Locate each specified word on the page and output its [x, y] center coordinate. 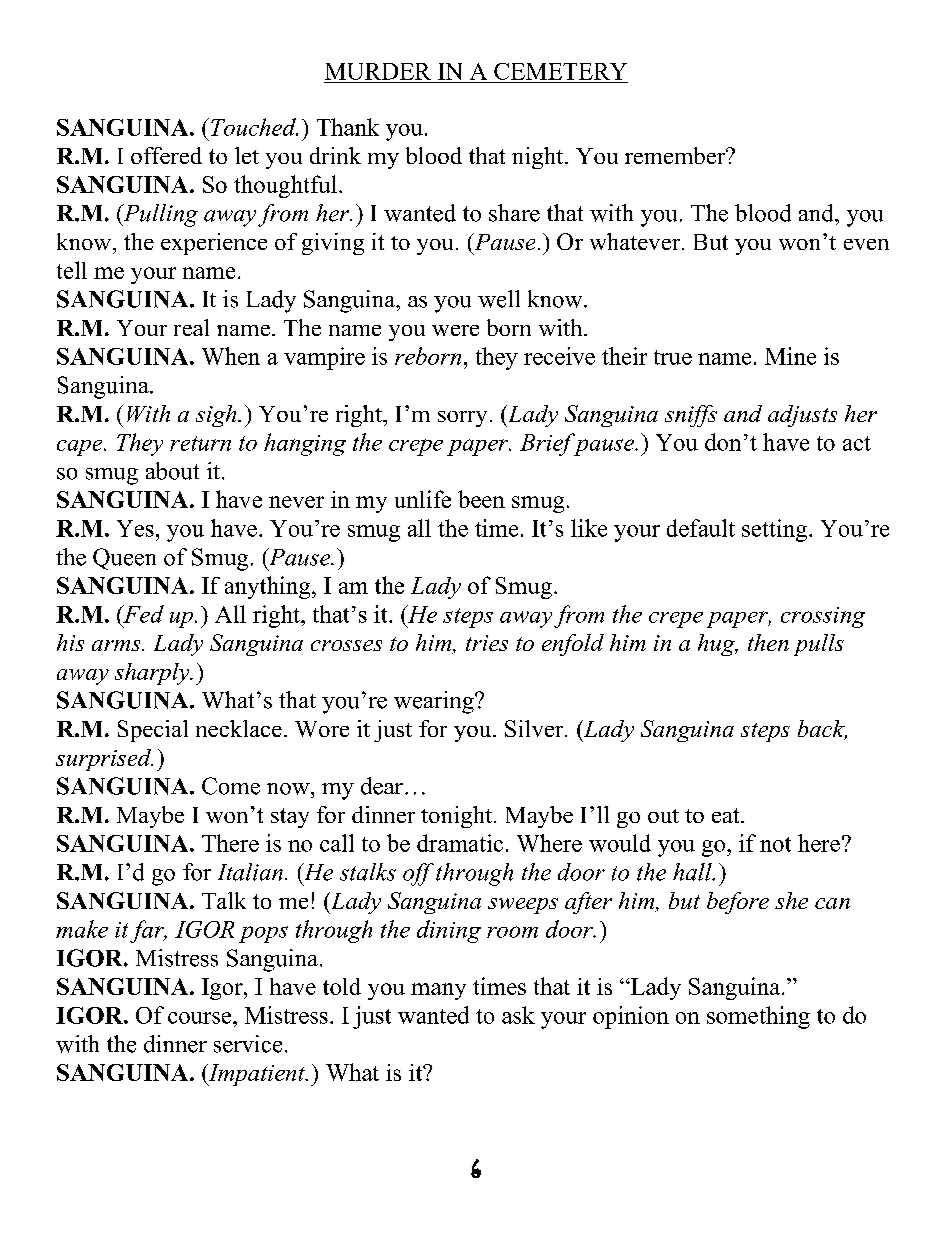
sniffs [691, 416]
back [822, 730]
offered [166, 155]
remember [676, 155]
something [758, 1017]
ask [518, 1015]
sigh [217, 416]
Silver [535, 728]
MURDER [378, 71]
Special [153, 731]
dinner [175, 1044]
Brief [548, 444]
